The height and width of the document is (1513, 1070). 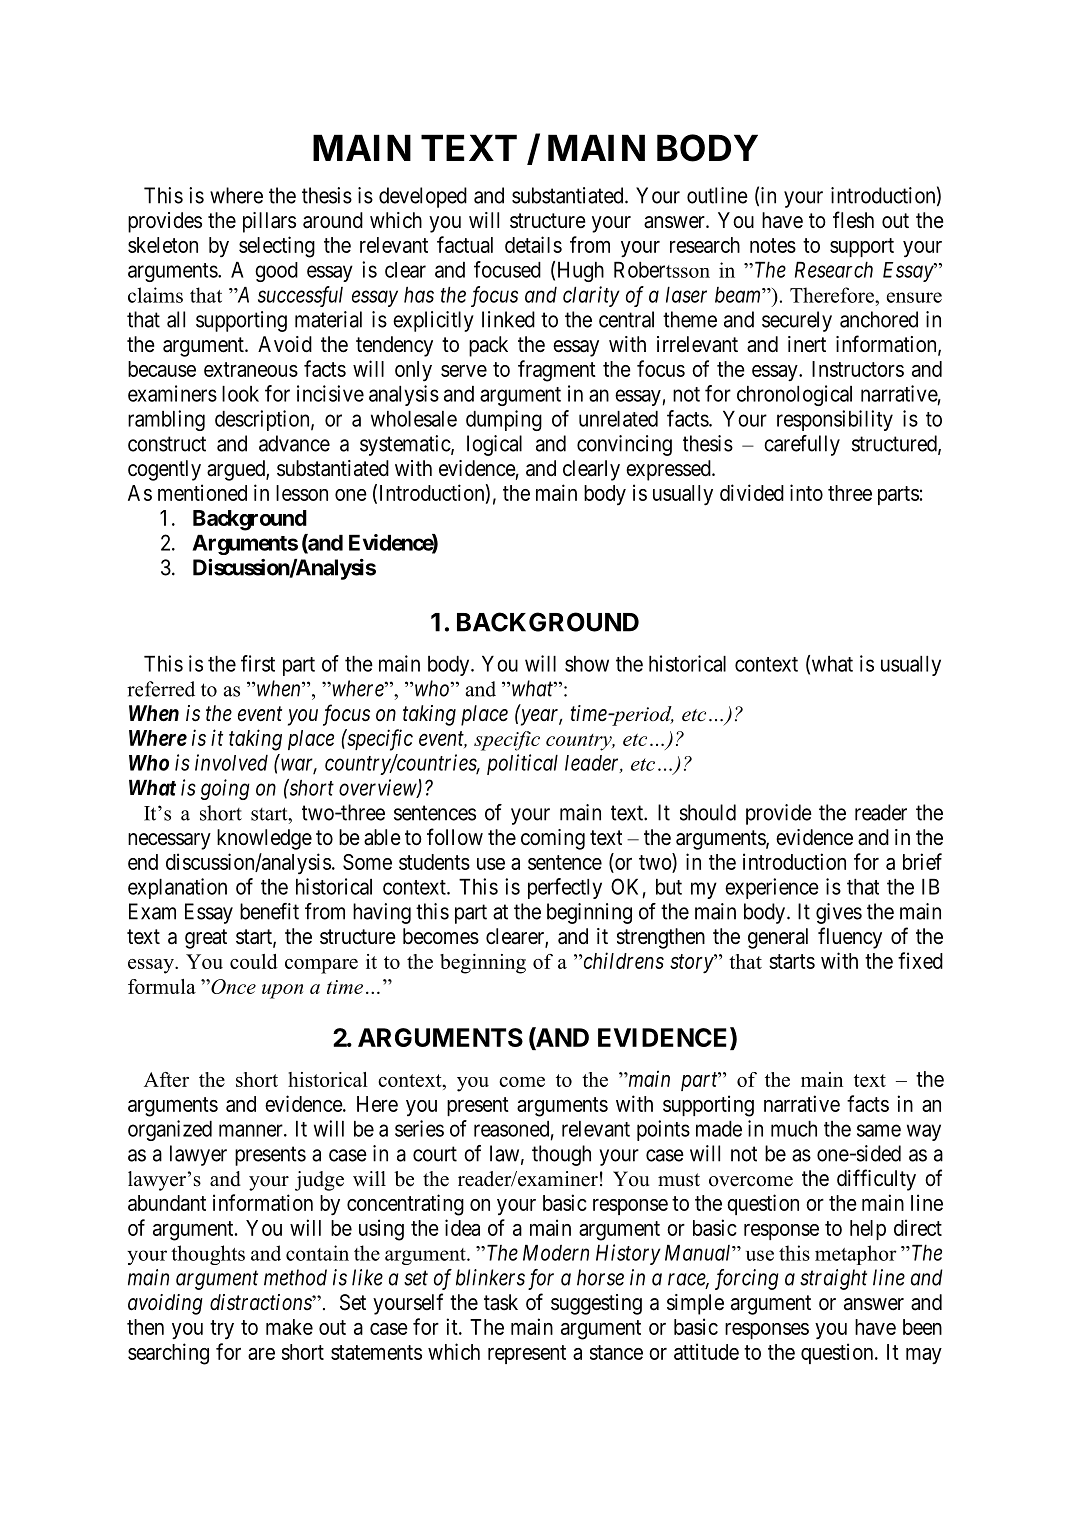 I want to click on into, so click(x=806, y=492).
